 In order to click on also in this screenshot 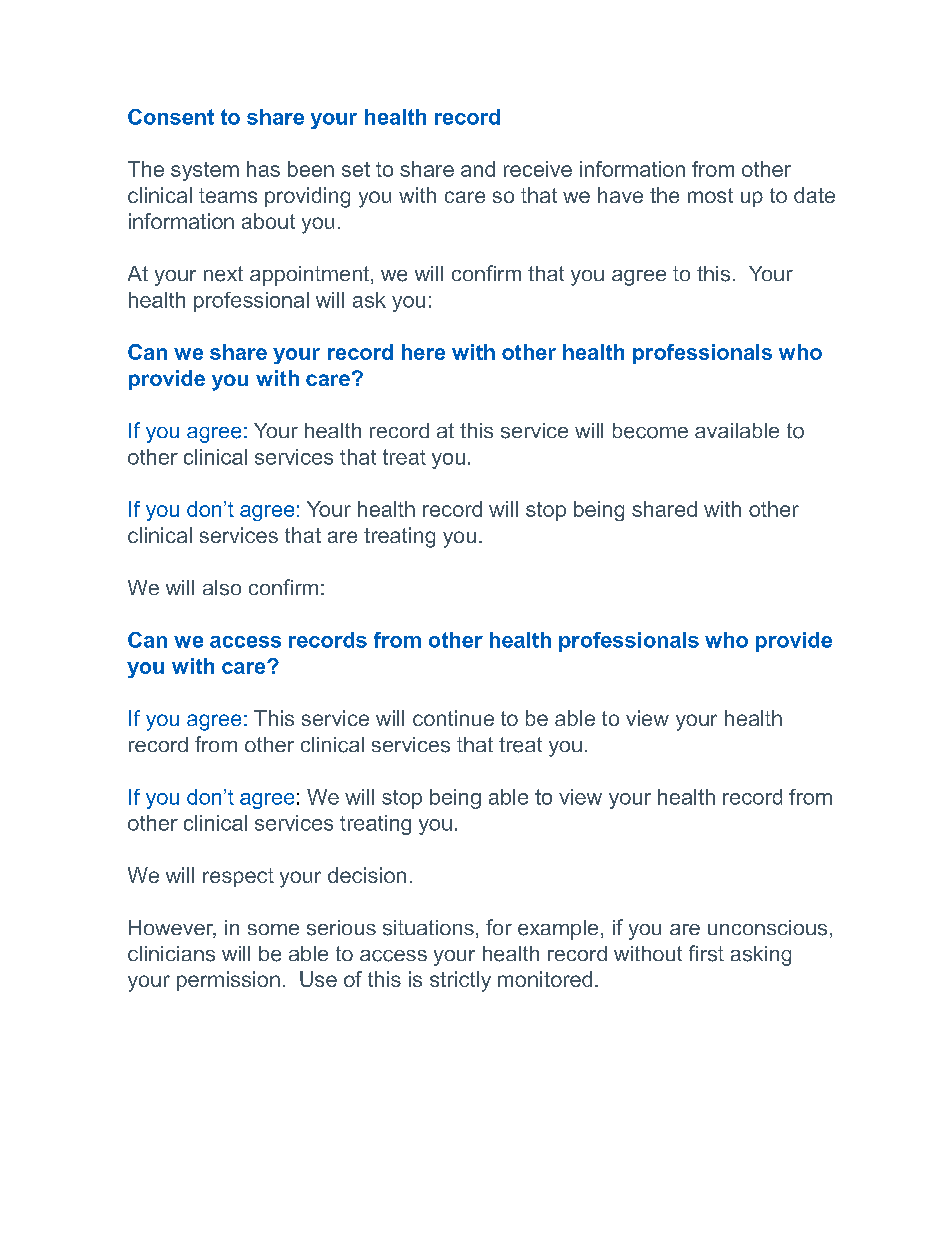, I will do `click(222, 588)`.
